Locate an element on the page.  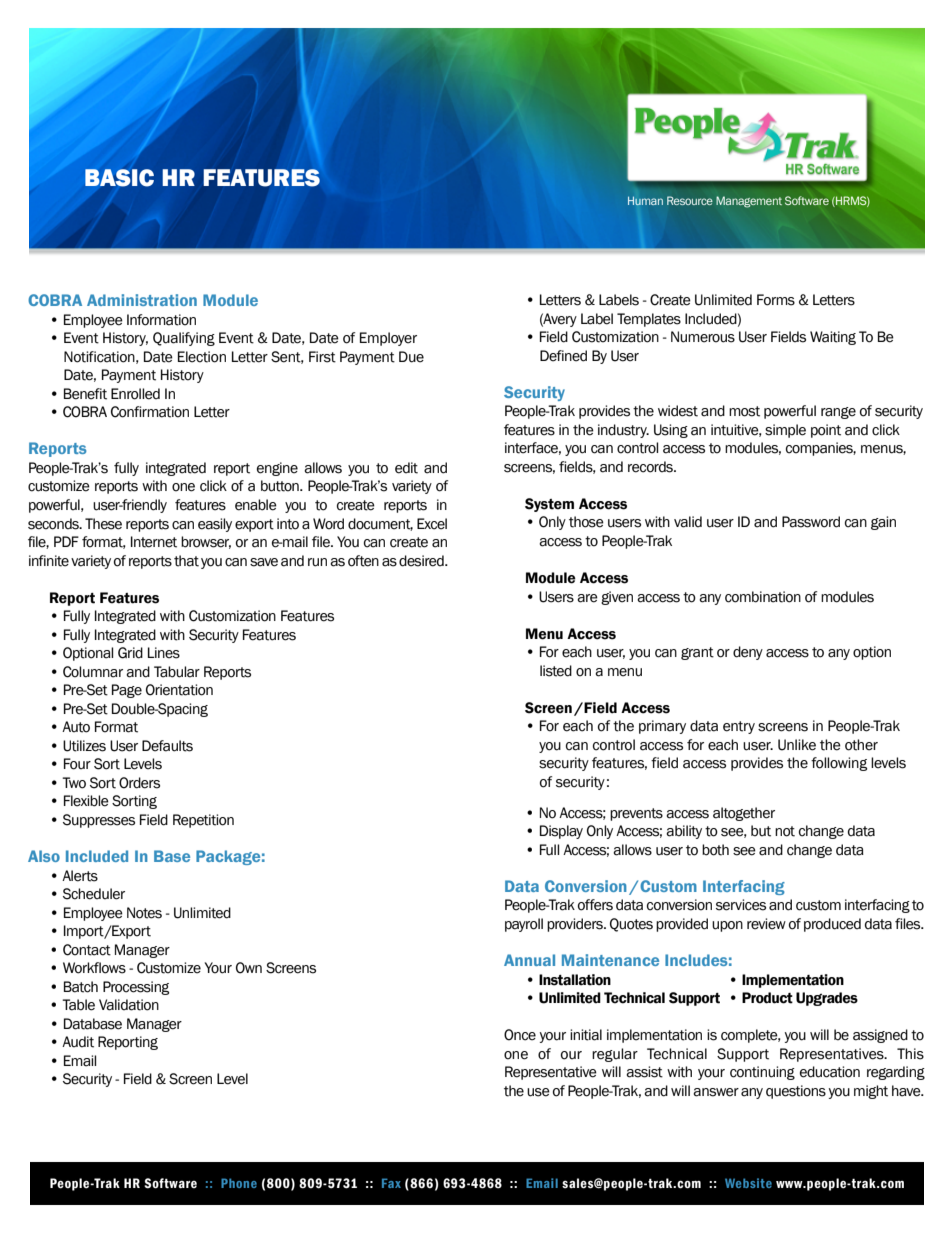
Management is located at coordinates (749, 202).
